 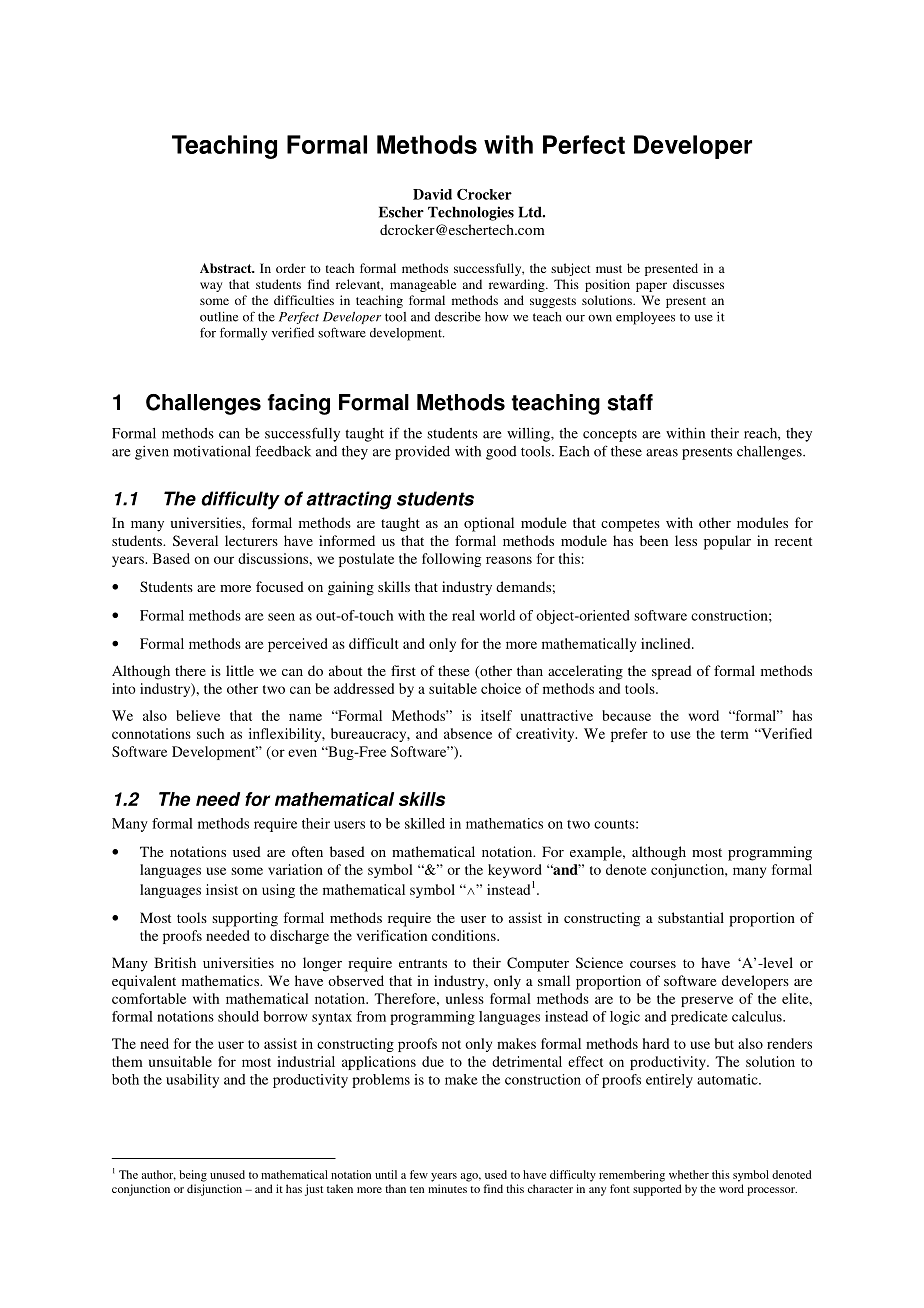 What do you see at coordinates (425, 823) in the image?
I see `skilled` at bounding box center [425, 823].
